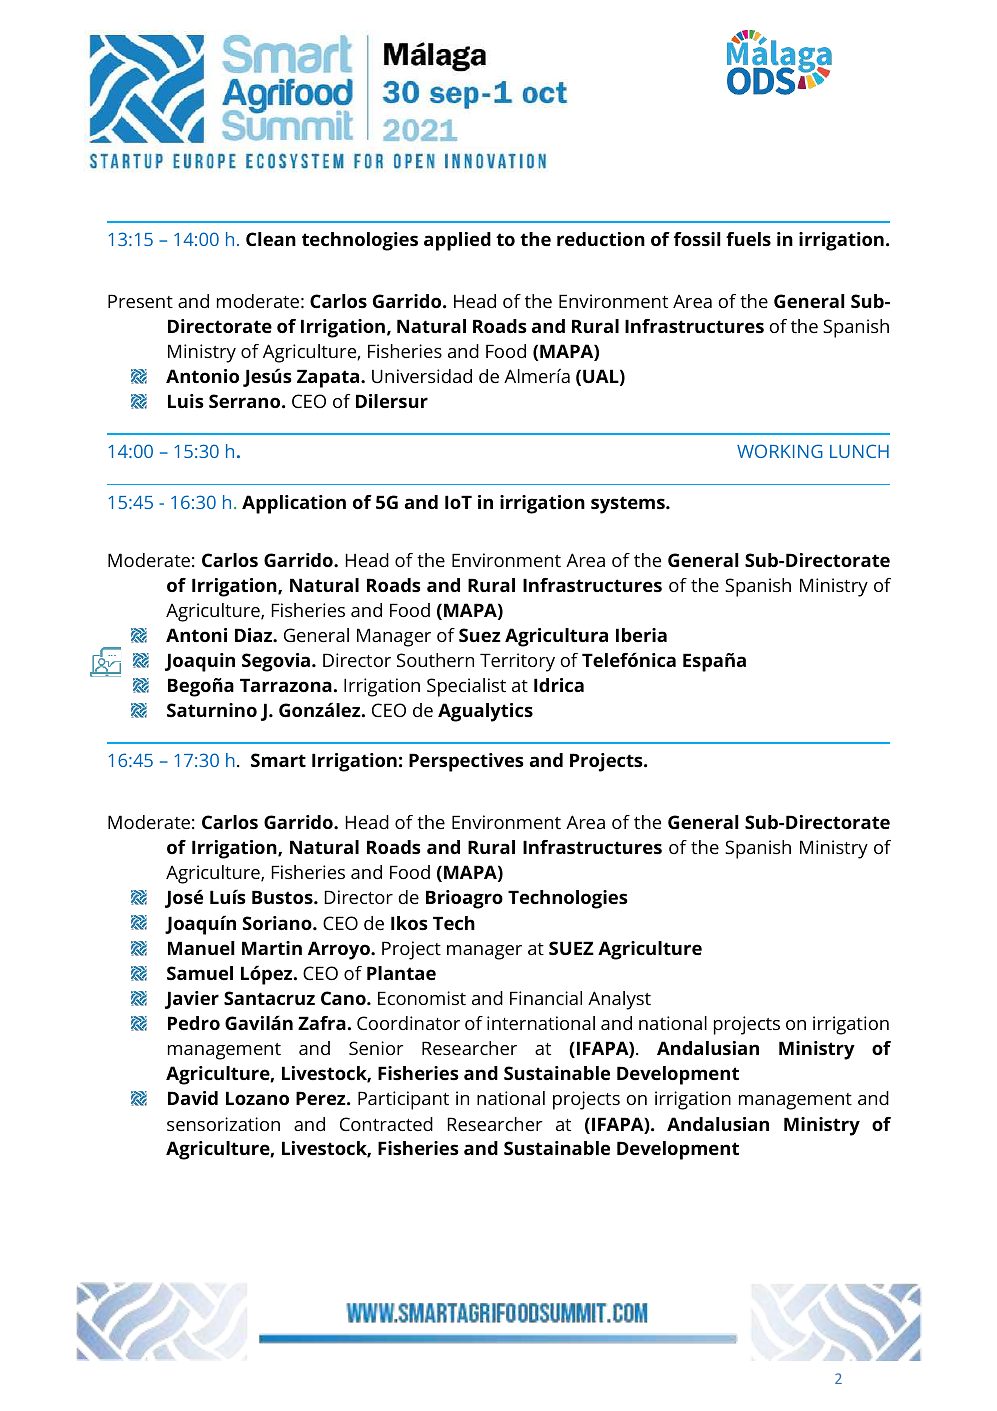  What do you see at coordinates (257, 1098) in the screenshot?
I see `Lozano` at bounding box center [257, 1098].
